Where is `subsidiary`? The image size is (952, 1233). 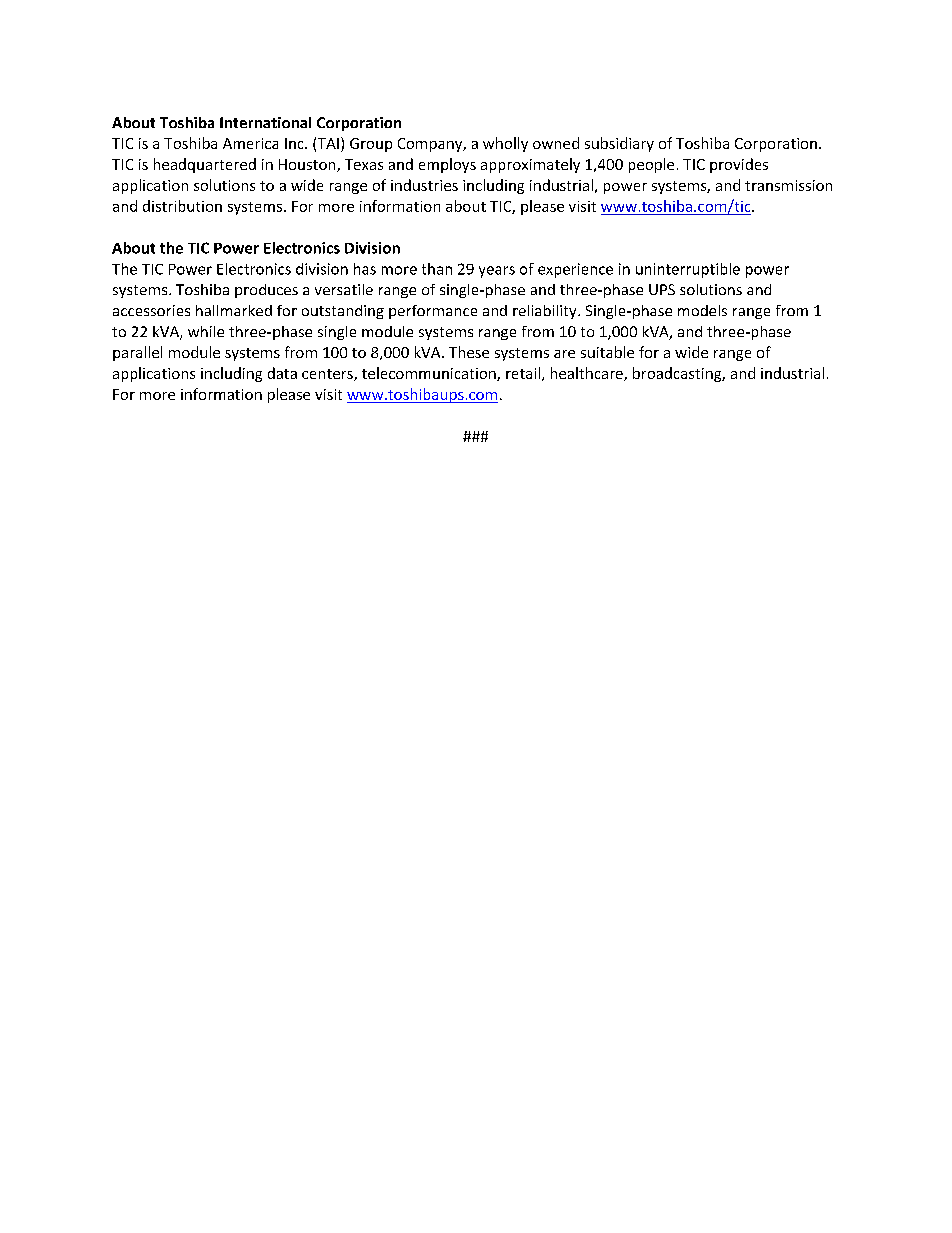 subsidiary is located at coordinates (619, 144).
